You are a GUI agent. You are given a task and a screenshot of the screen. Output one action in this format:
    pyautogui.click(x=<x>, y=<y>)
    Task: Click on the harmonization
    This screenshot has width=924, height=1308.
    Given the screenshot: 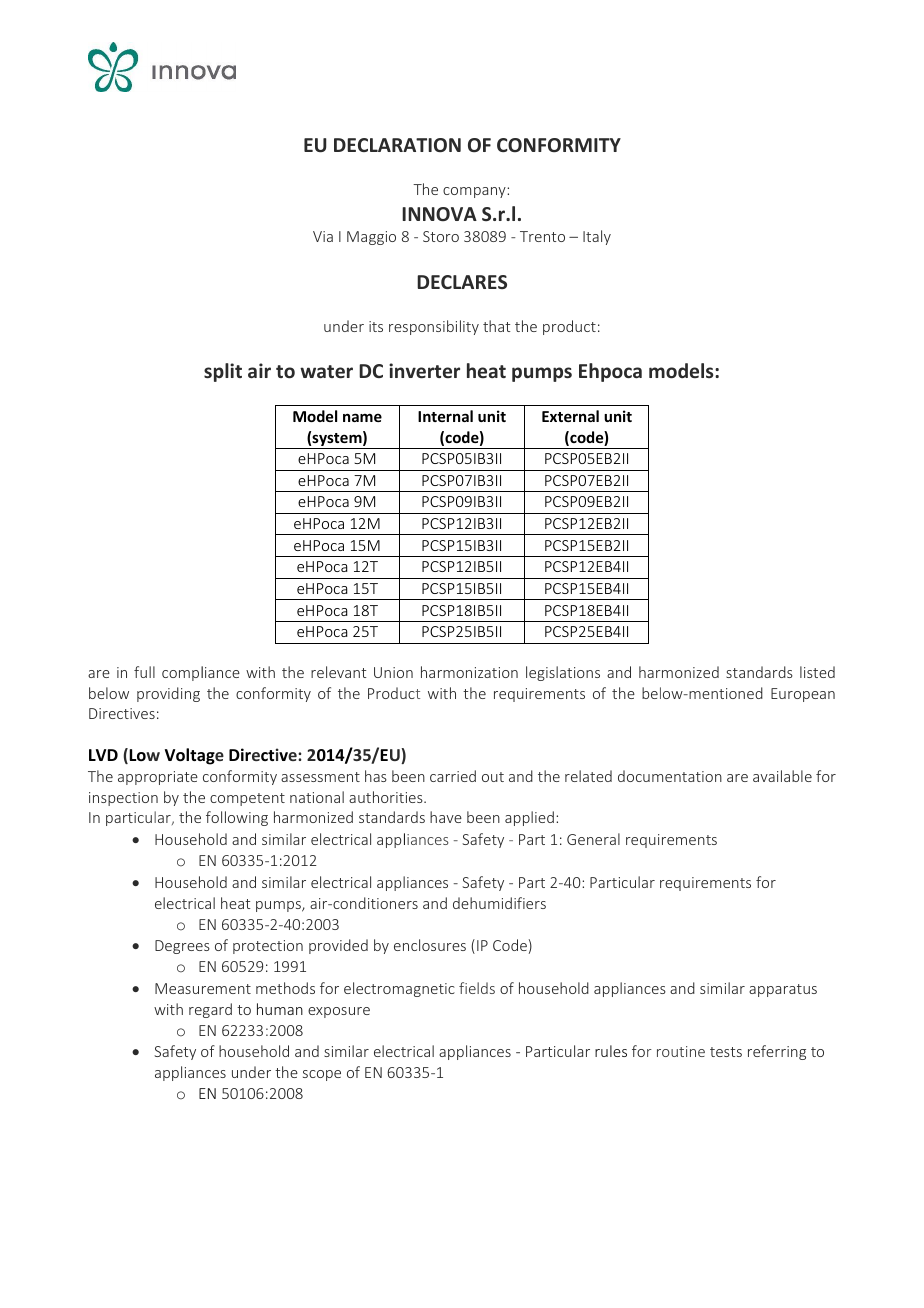 What is the action you would take?
    pyautogui.click(x=469, y=672)
